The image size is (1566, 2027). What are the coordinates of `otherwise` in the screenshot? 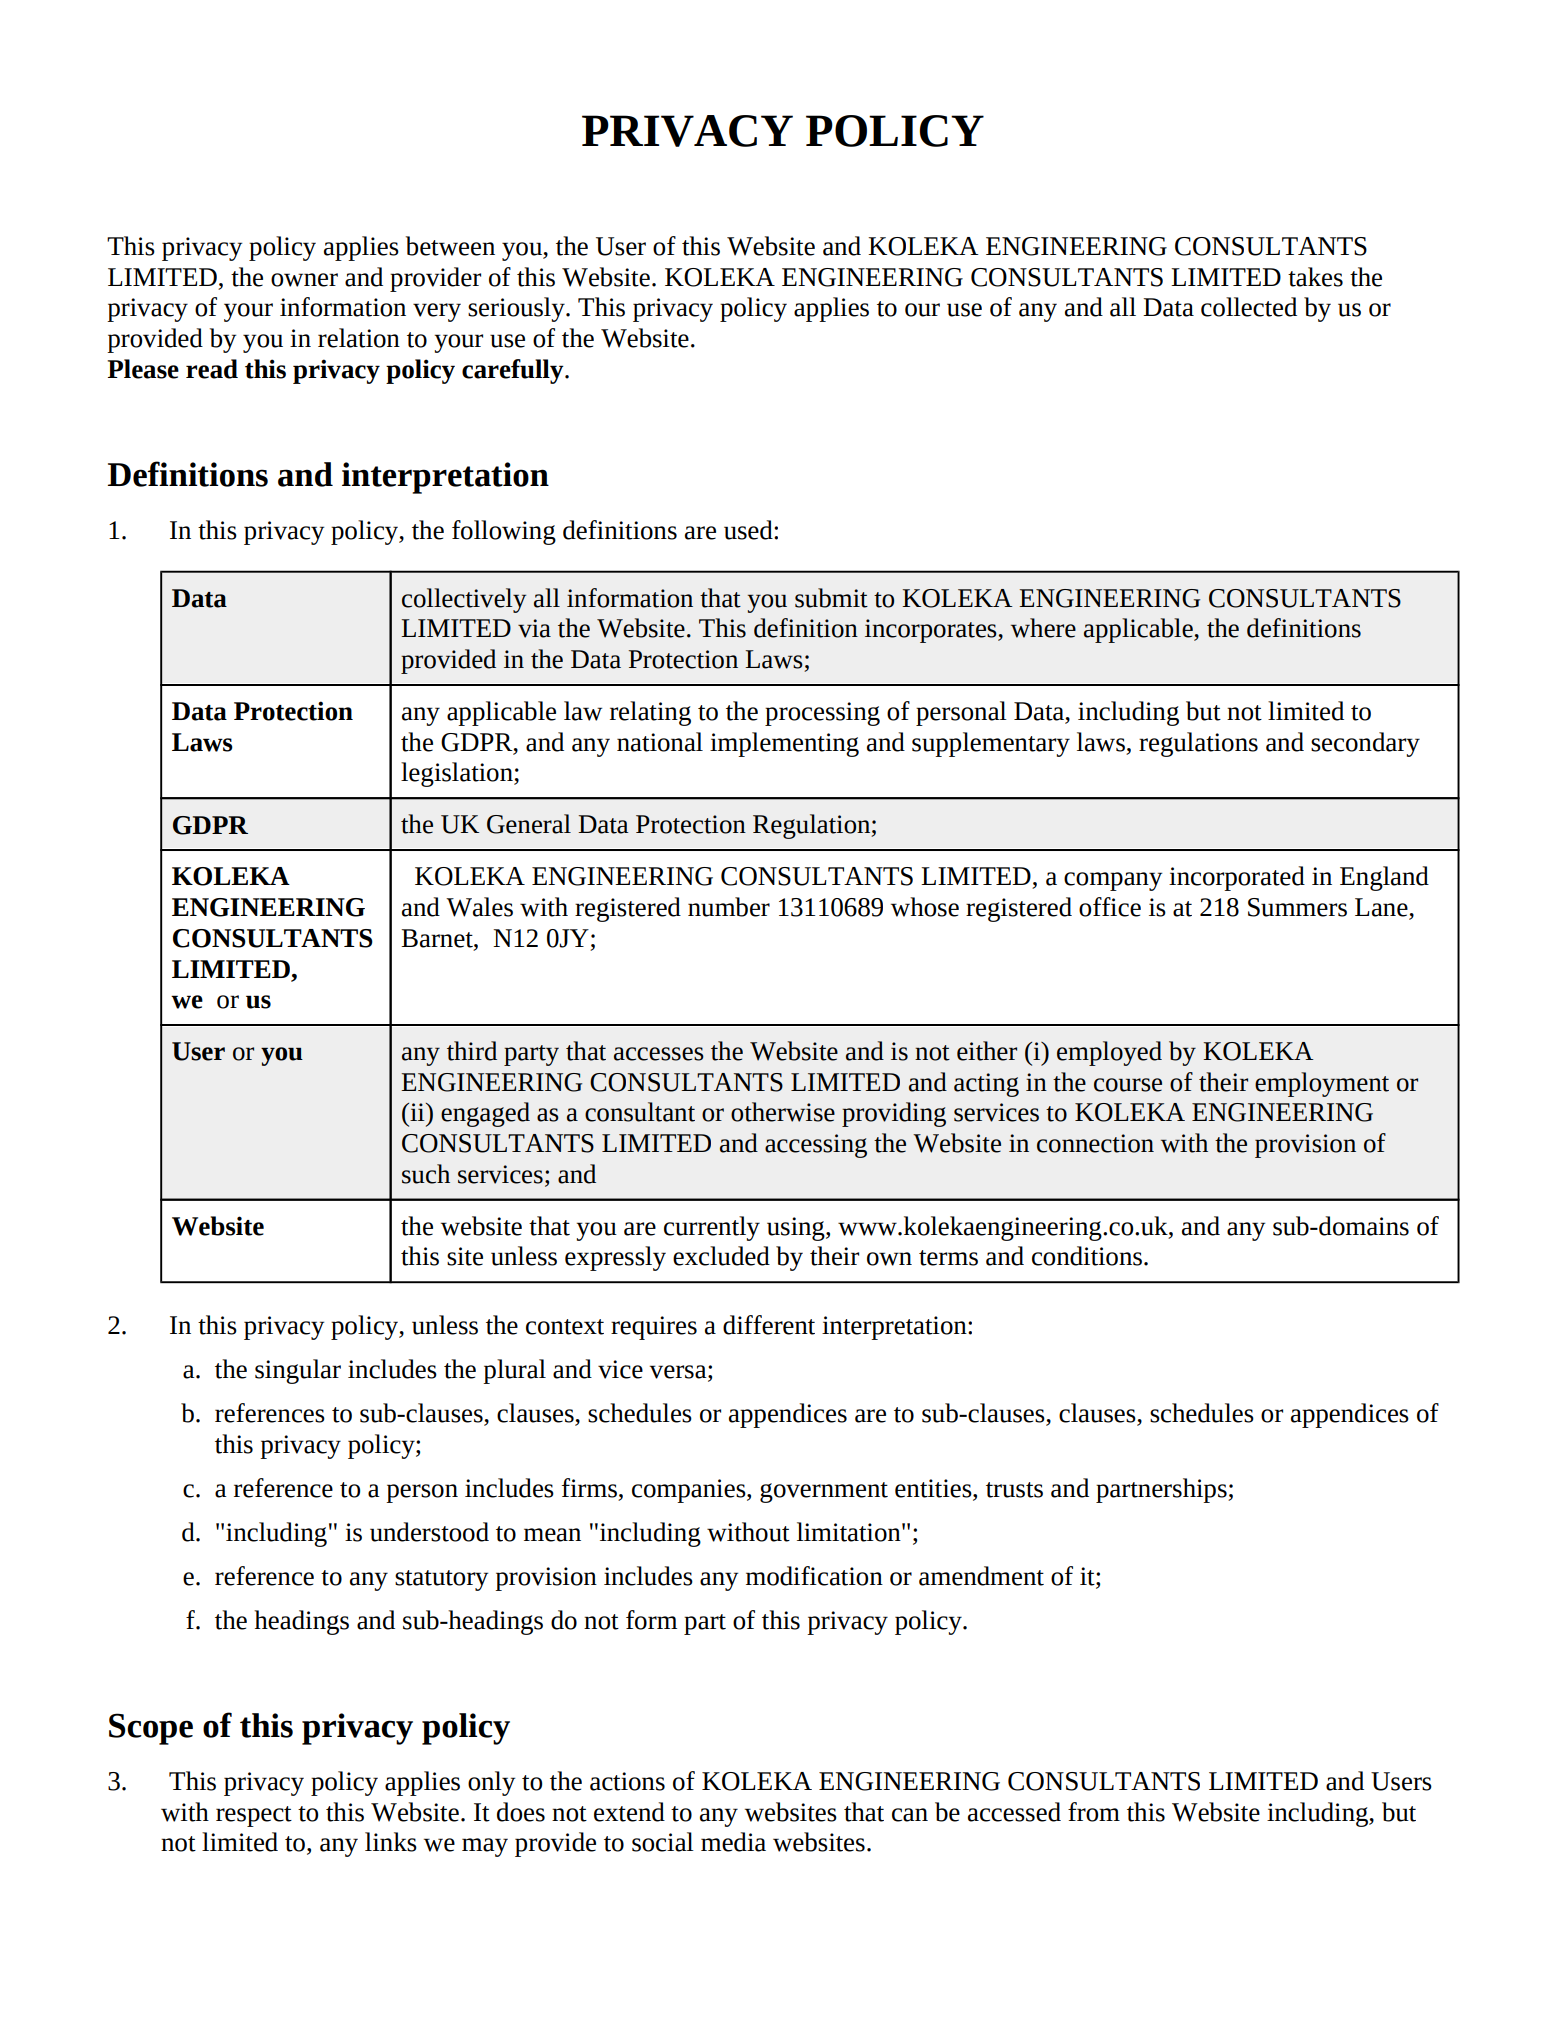 It's located at (783, 1112).
